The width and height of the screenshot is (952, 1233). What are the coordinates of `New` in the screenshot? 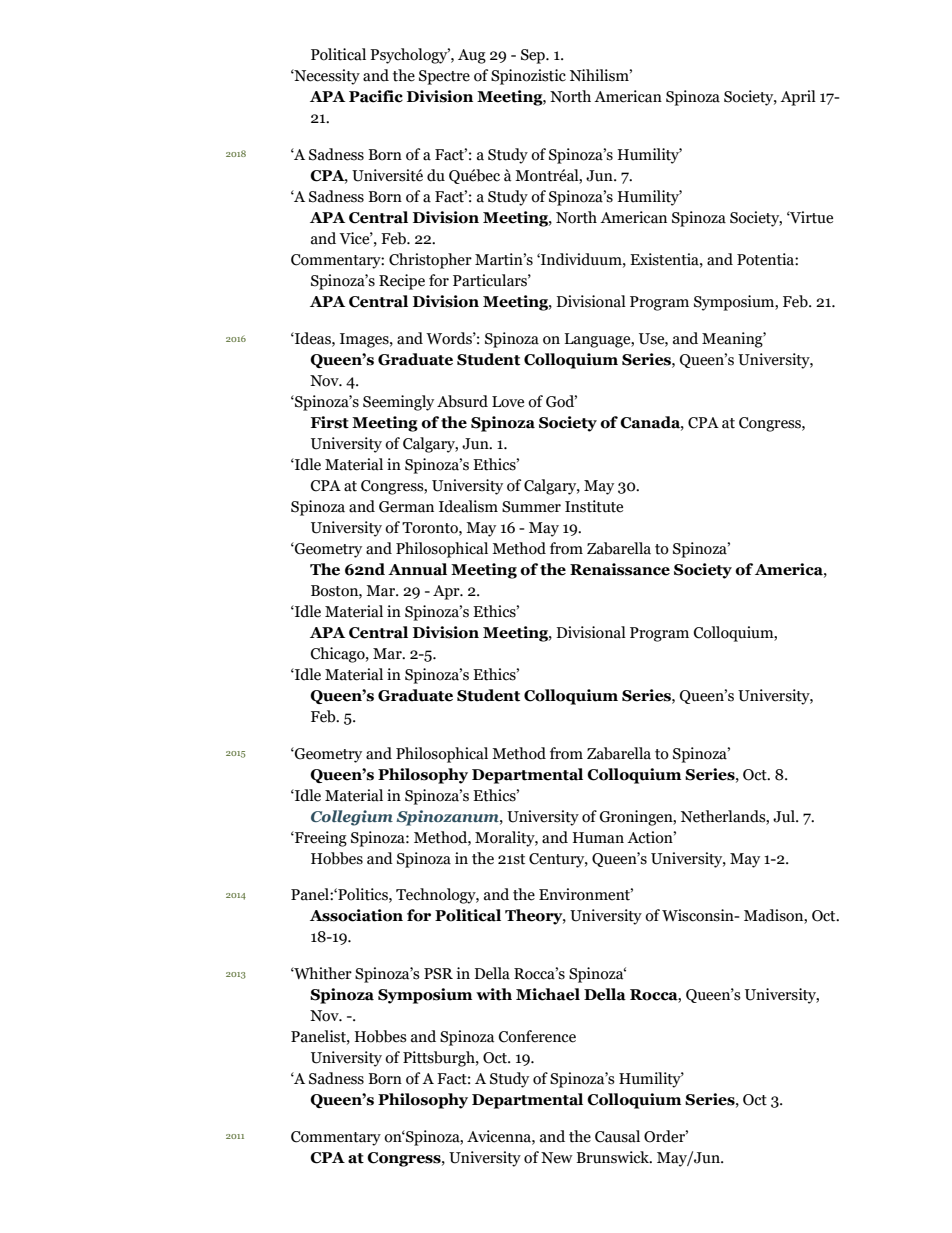 It's located at (557, 1158).
